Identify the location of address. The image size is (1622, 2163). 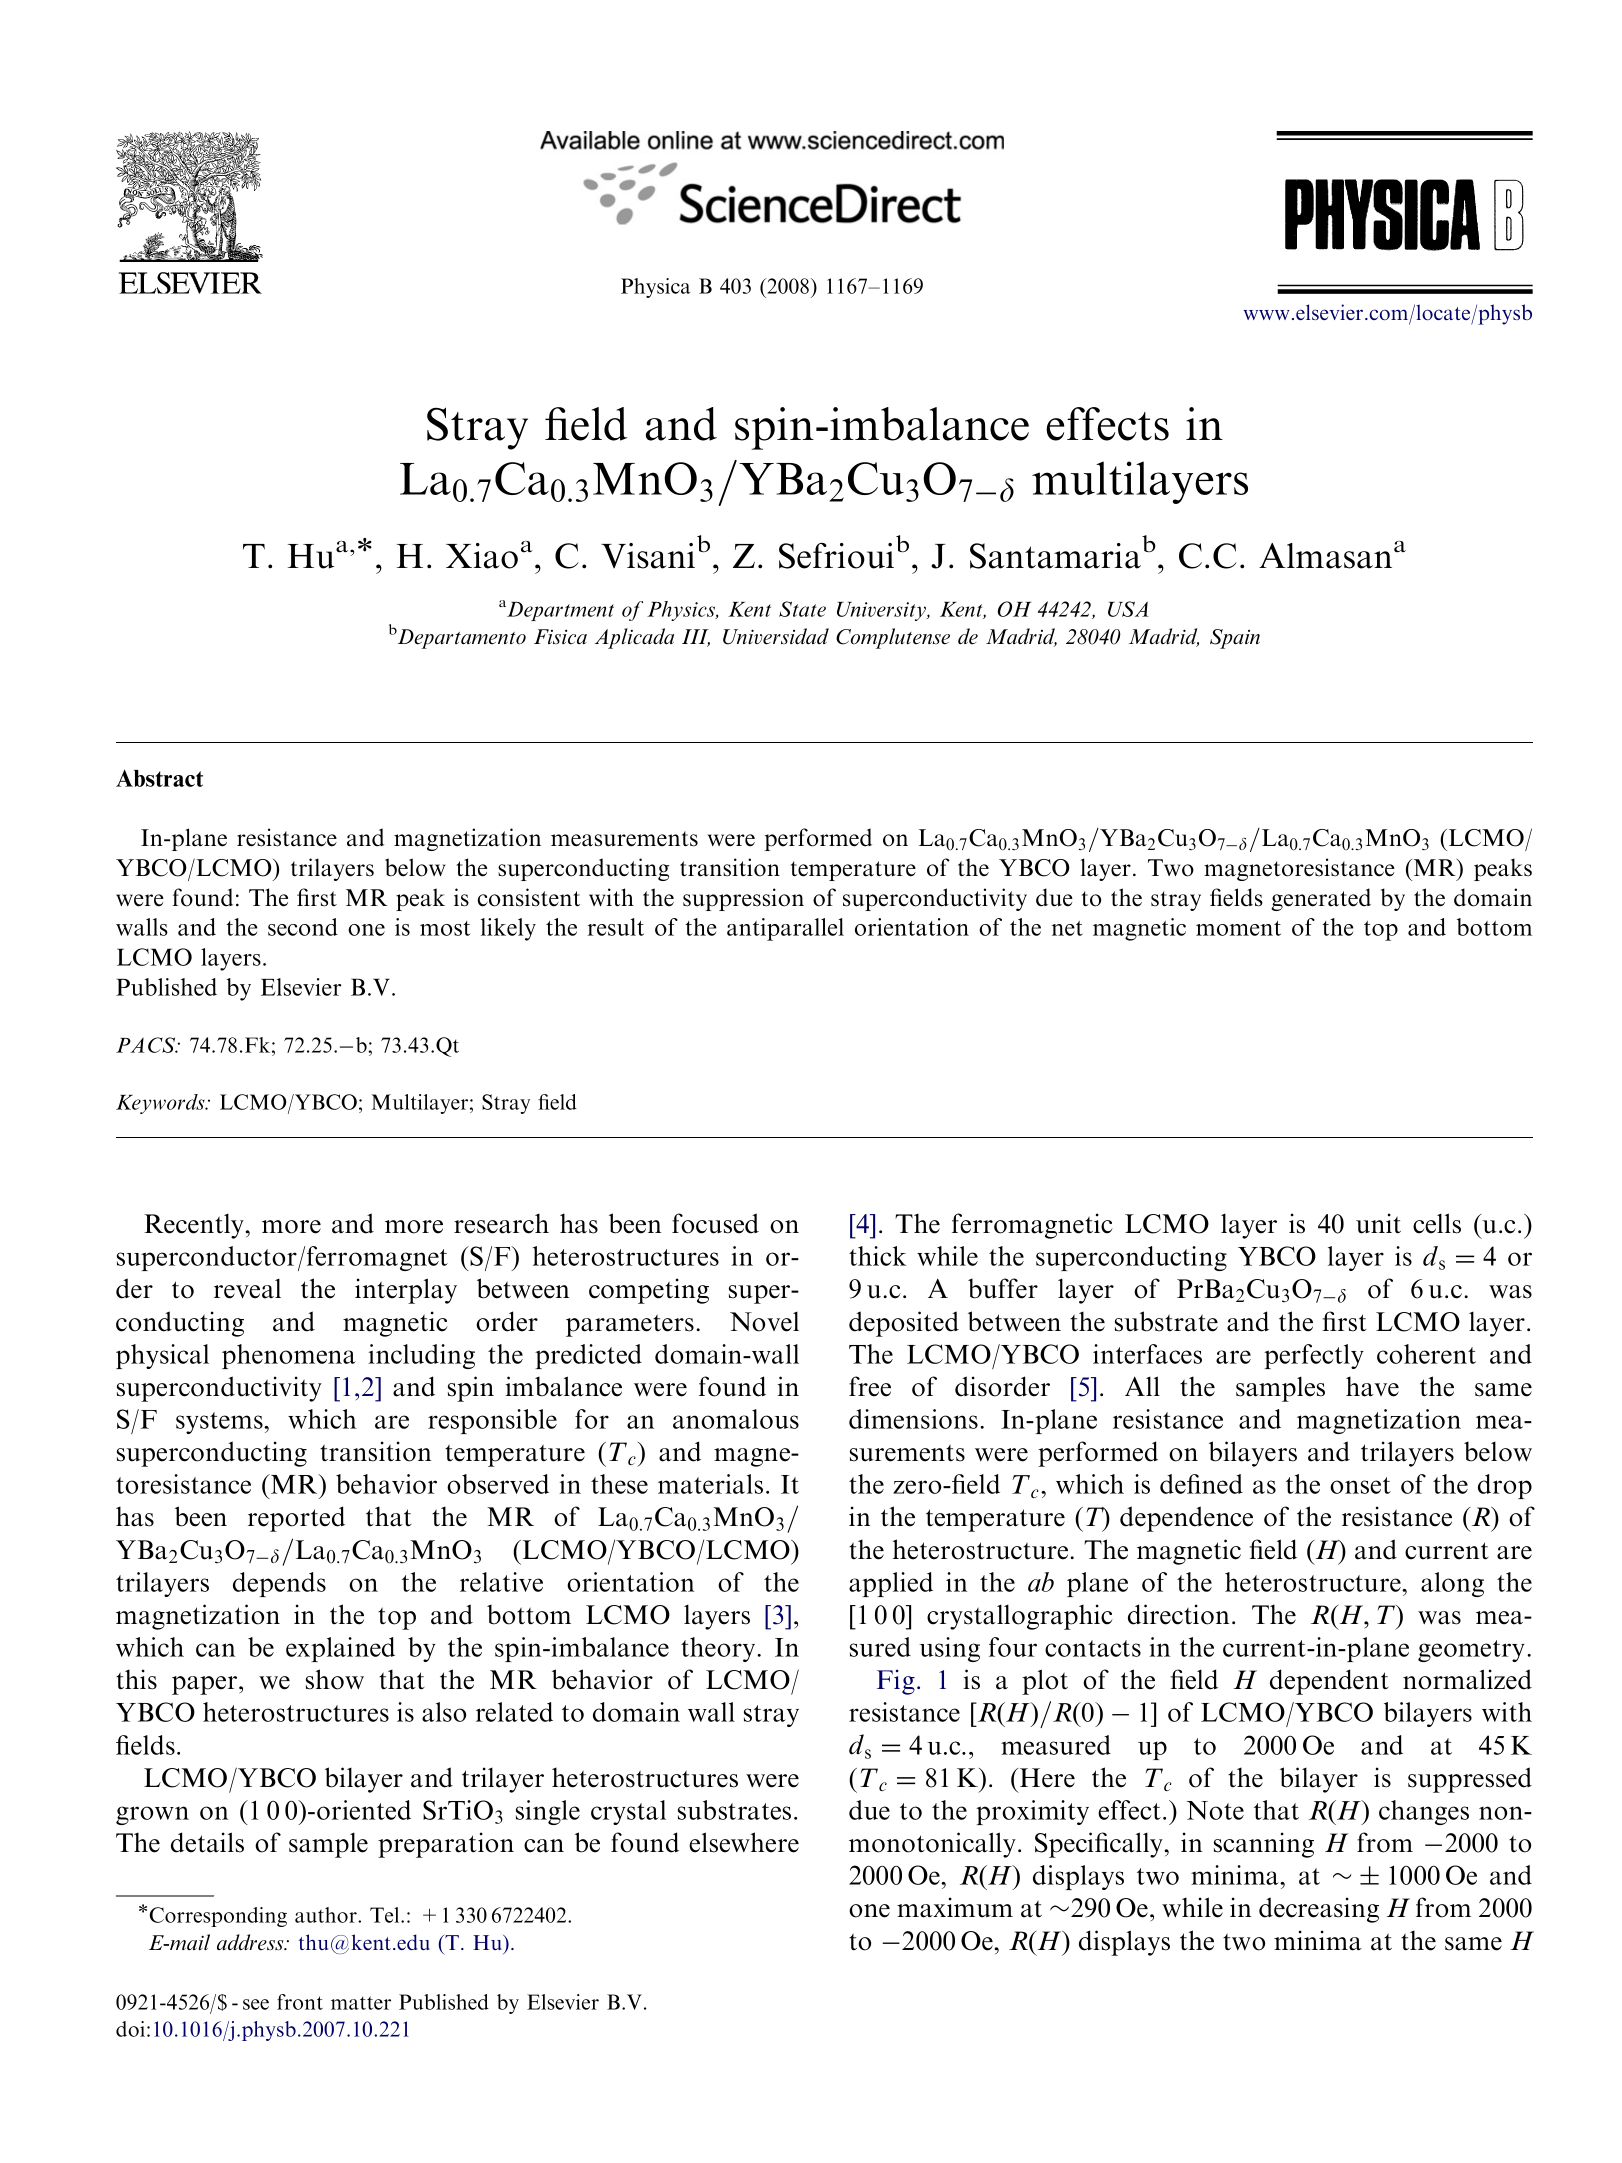
(251, 1942).
